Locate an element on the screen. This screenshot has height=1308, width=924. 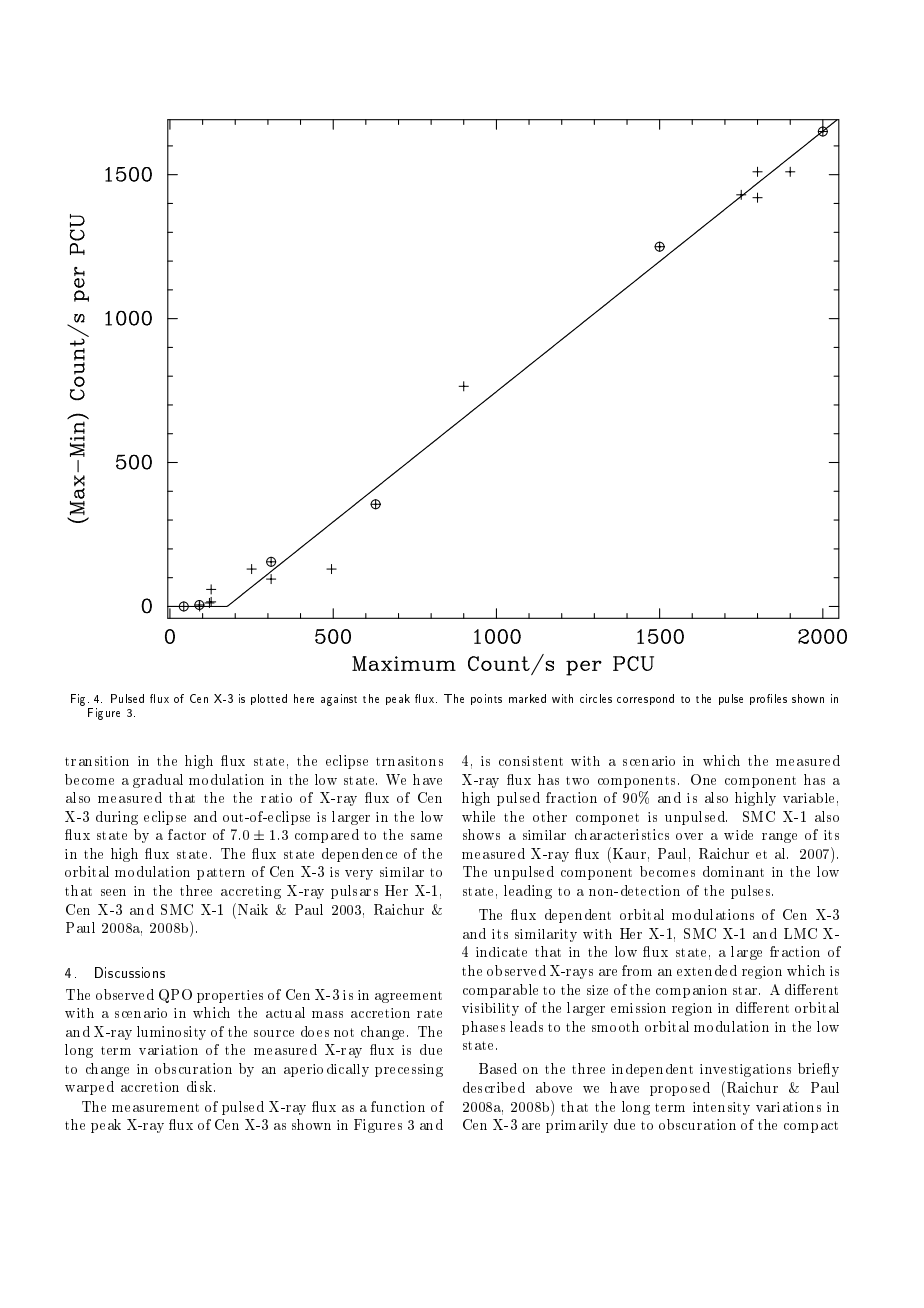
plotted is located at coordinates (269, 699).
